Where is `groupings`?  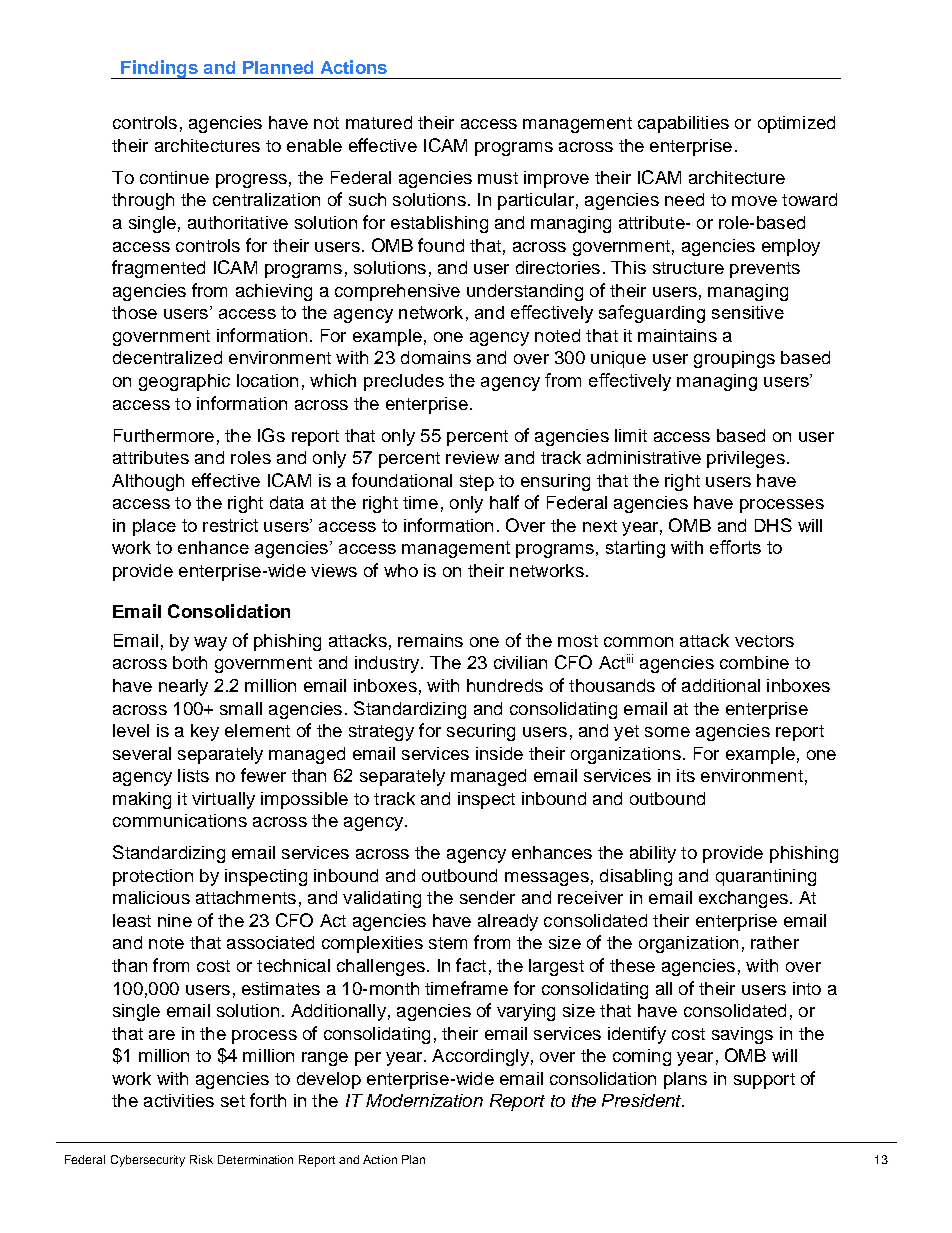
groupings is located at coordinates (734, 359).
